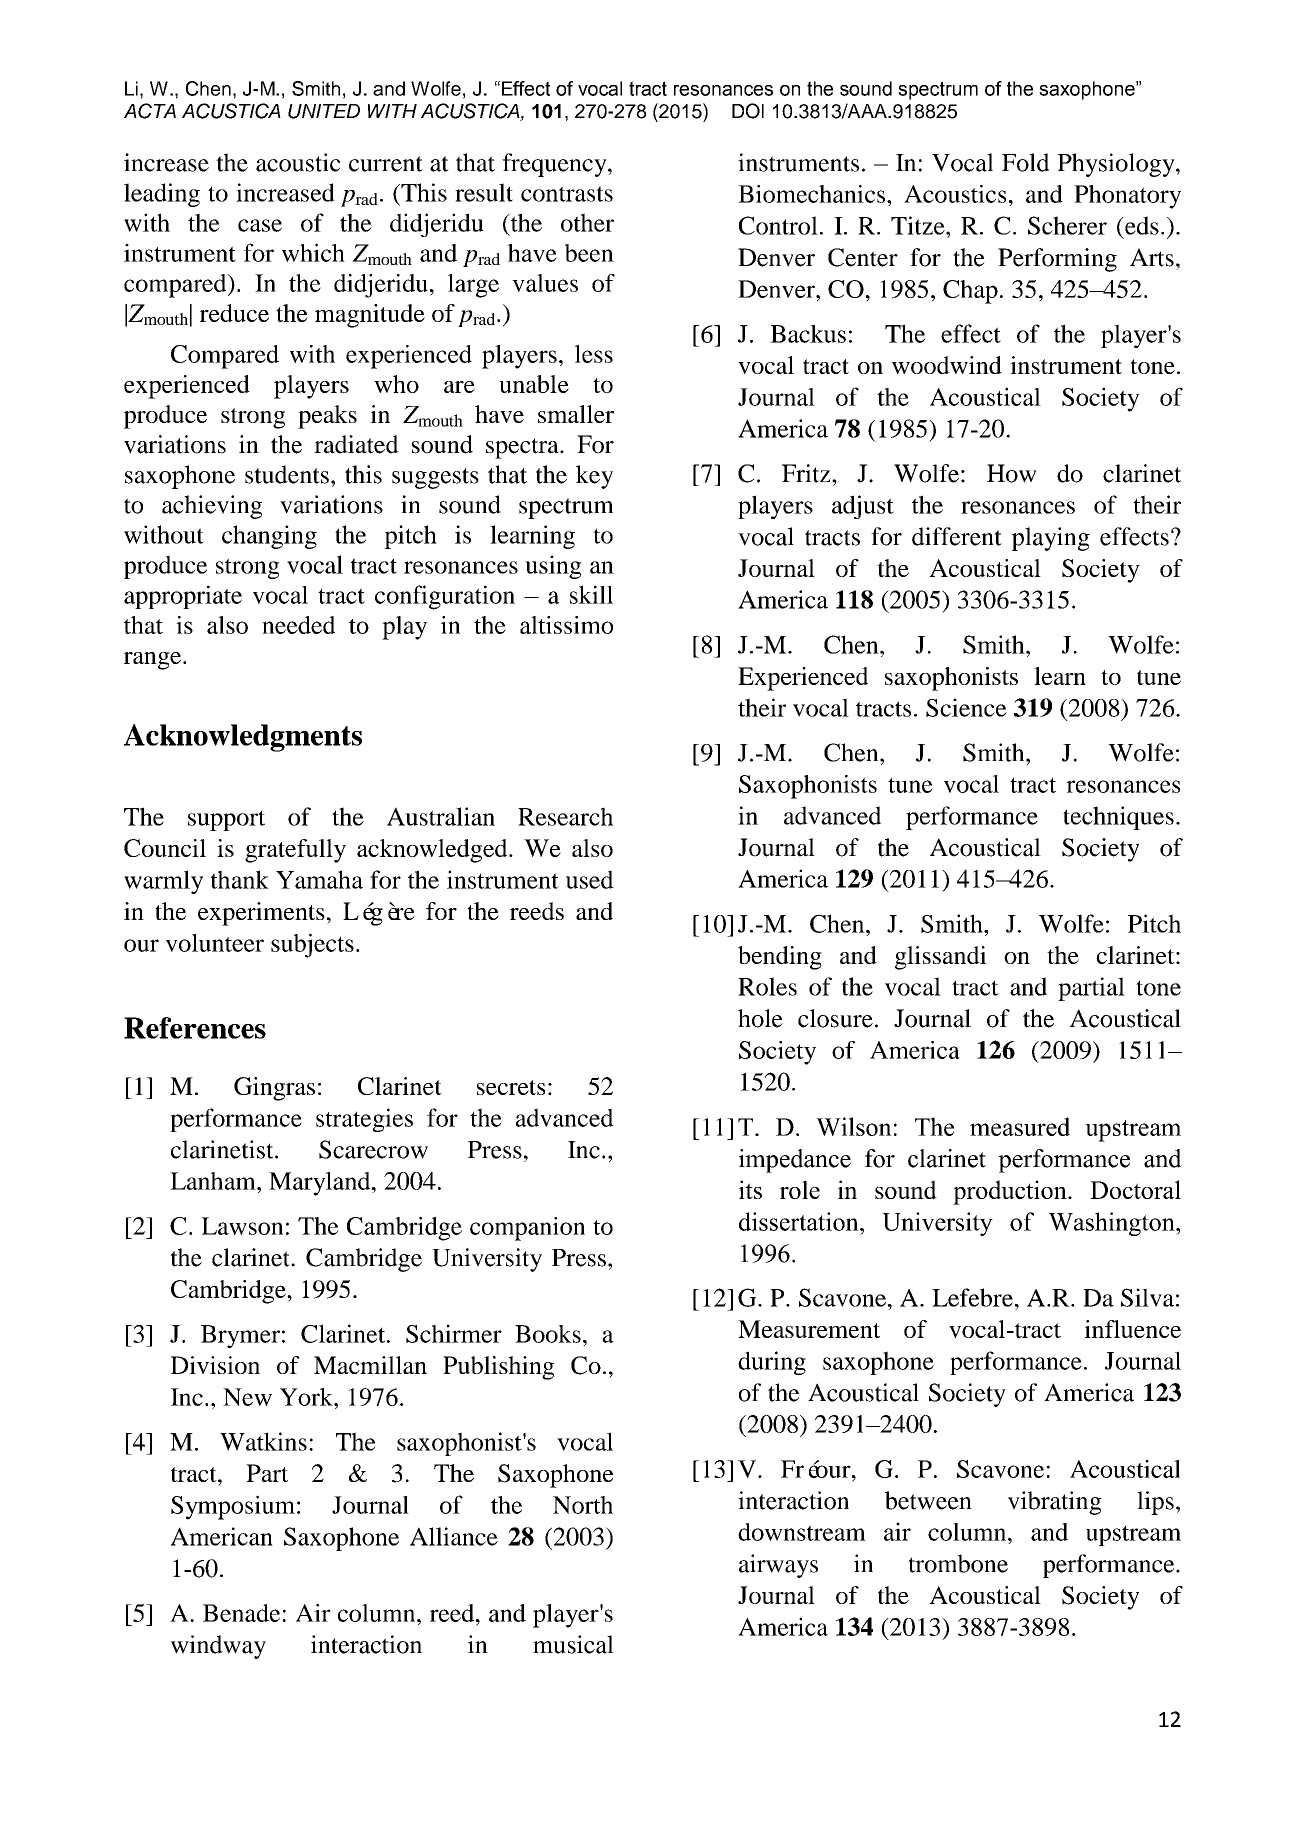 The height and width of the document is (1837, 1299). Describe the element at coordinates (1055, 1503) in the document. I see `vibrating` at that location.
